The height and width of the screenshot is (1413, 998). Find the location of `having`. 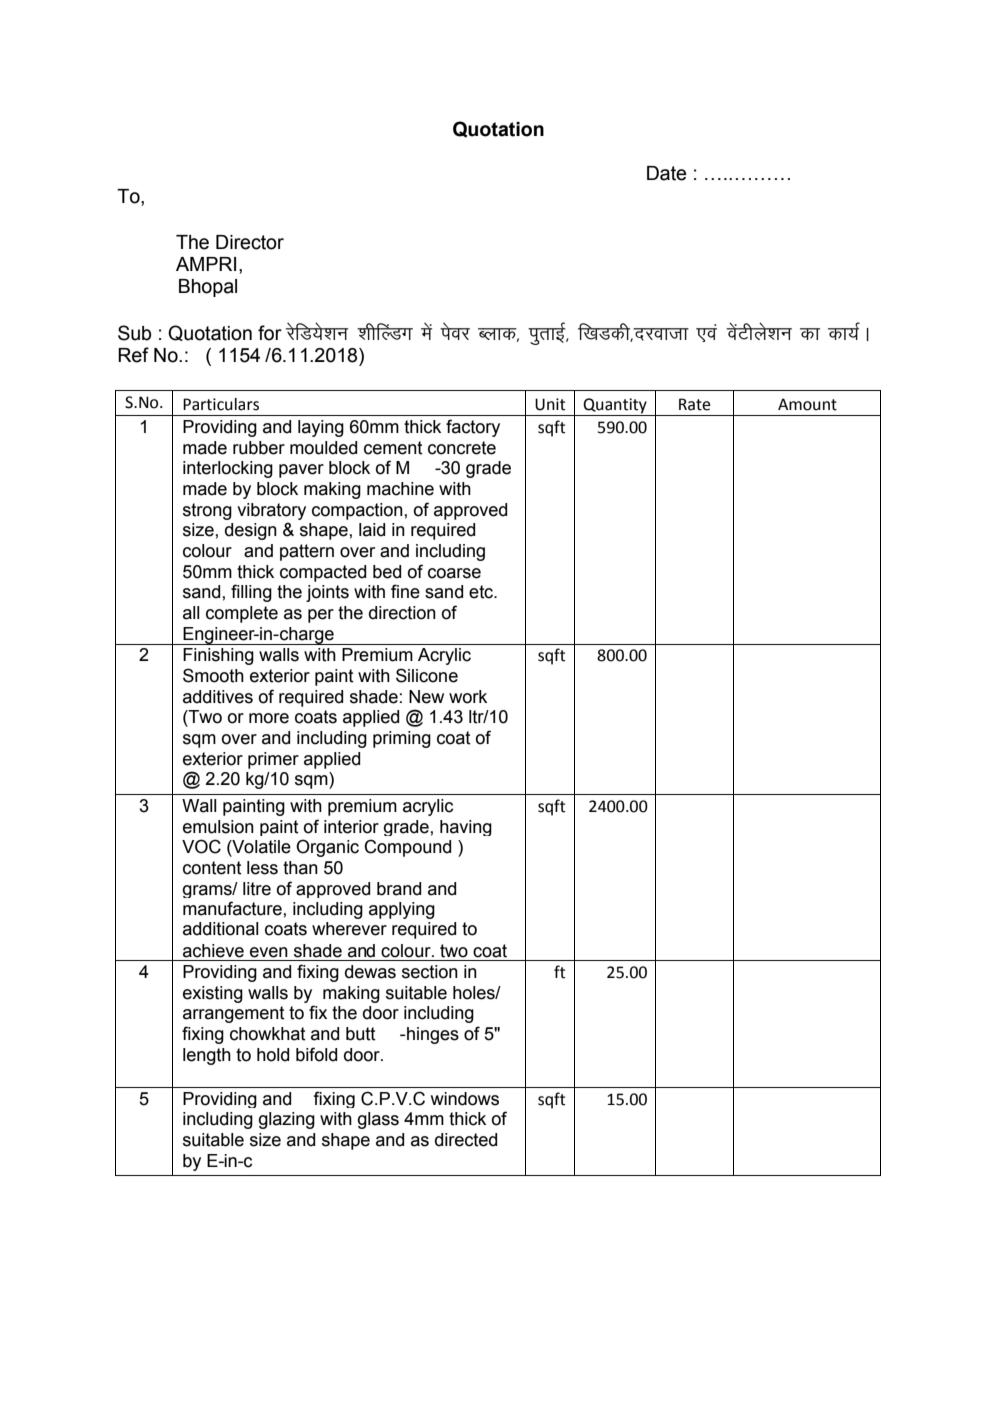

having is located at coordinates (466, 828).
